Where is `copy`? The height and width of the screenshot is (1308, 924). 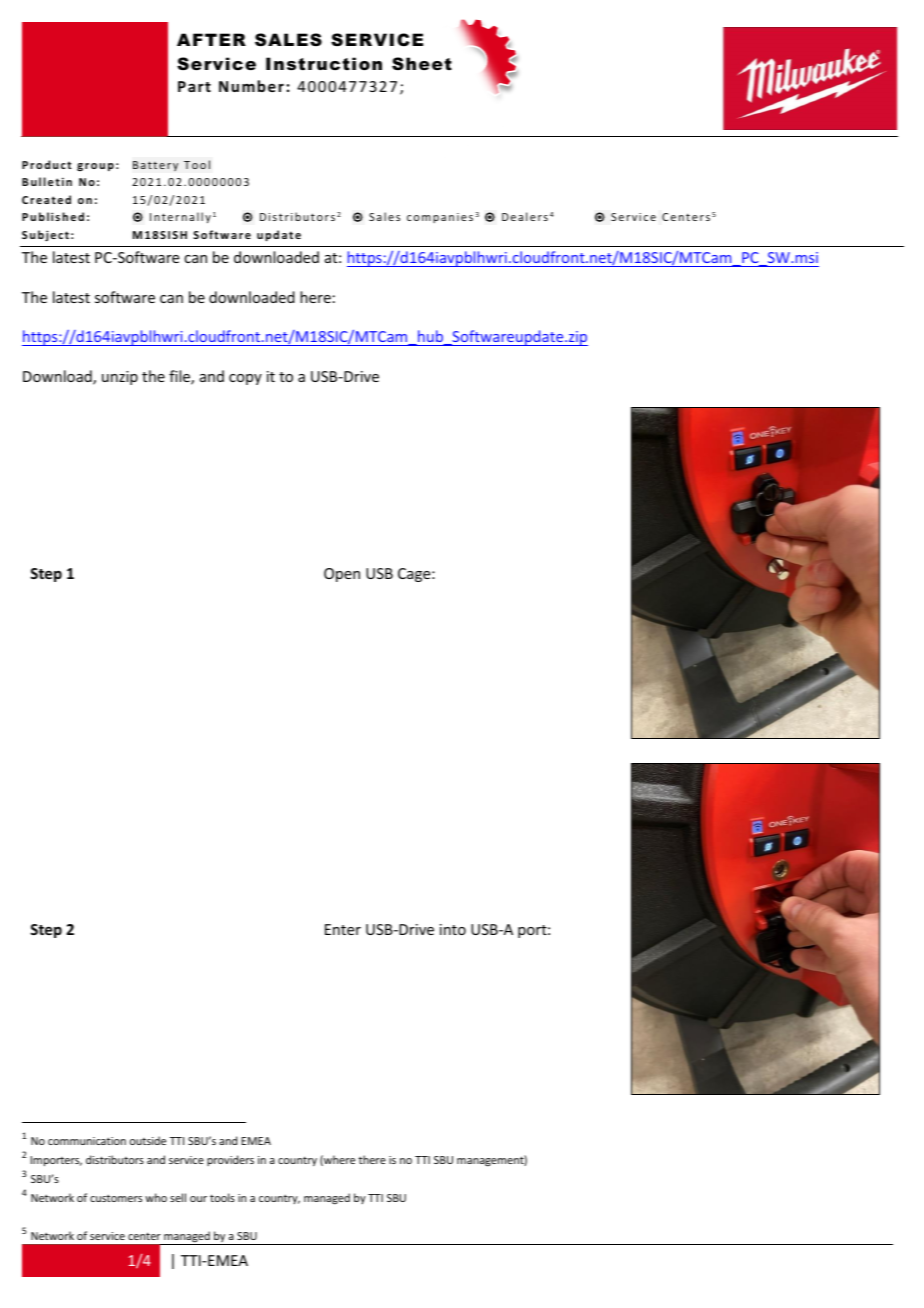
copy is located at coordinates (245, 379).
